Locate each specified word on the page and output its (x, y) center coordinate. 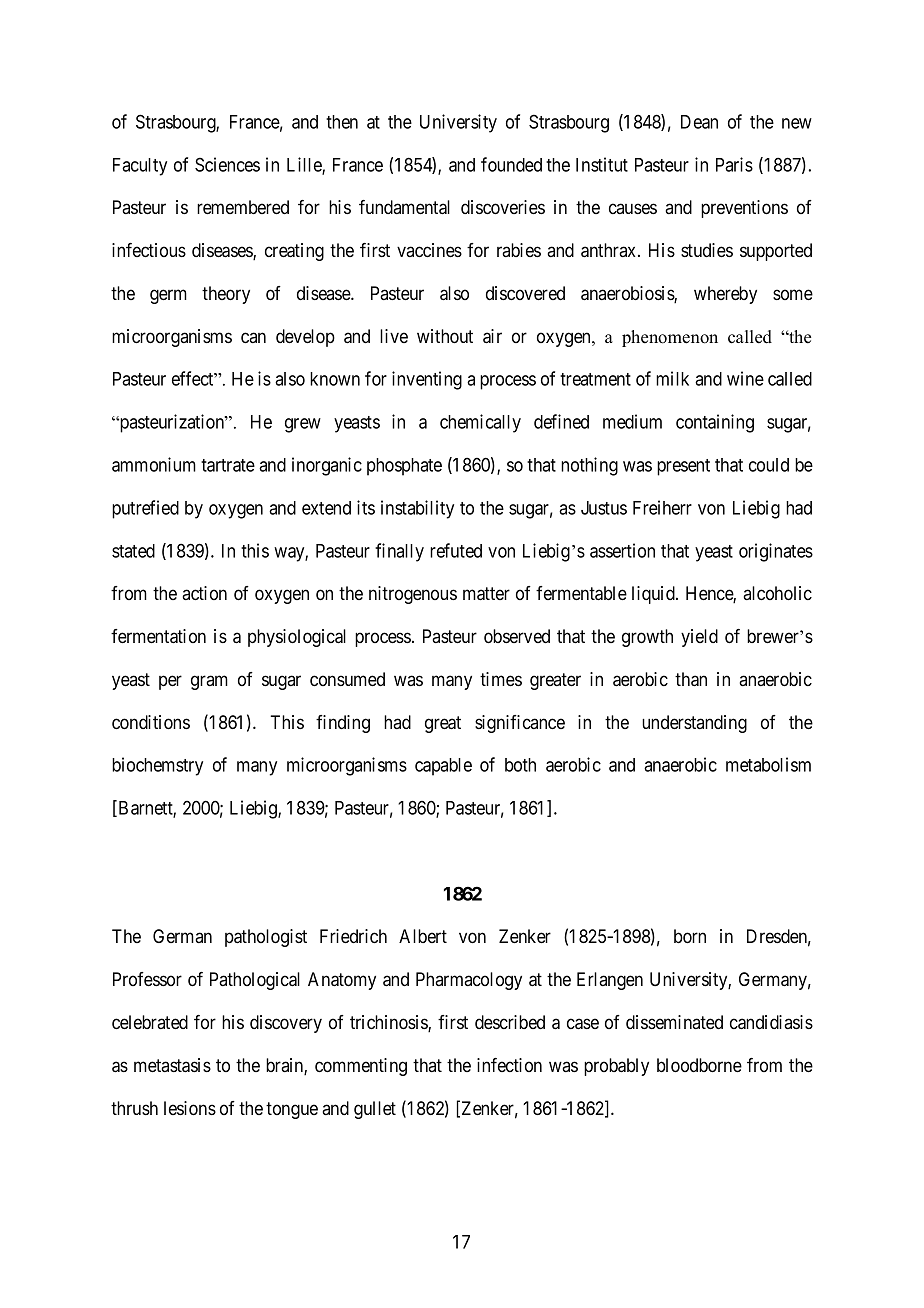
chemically (480, 423)
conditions (151, 722)
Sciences (227, 164)
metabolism (768, 764)
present (683, 467)
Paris (734, 164)
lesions (190, 1108)
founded (511, 164)
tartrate (228, 465)
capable (443, 767)
